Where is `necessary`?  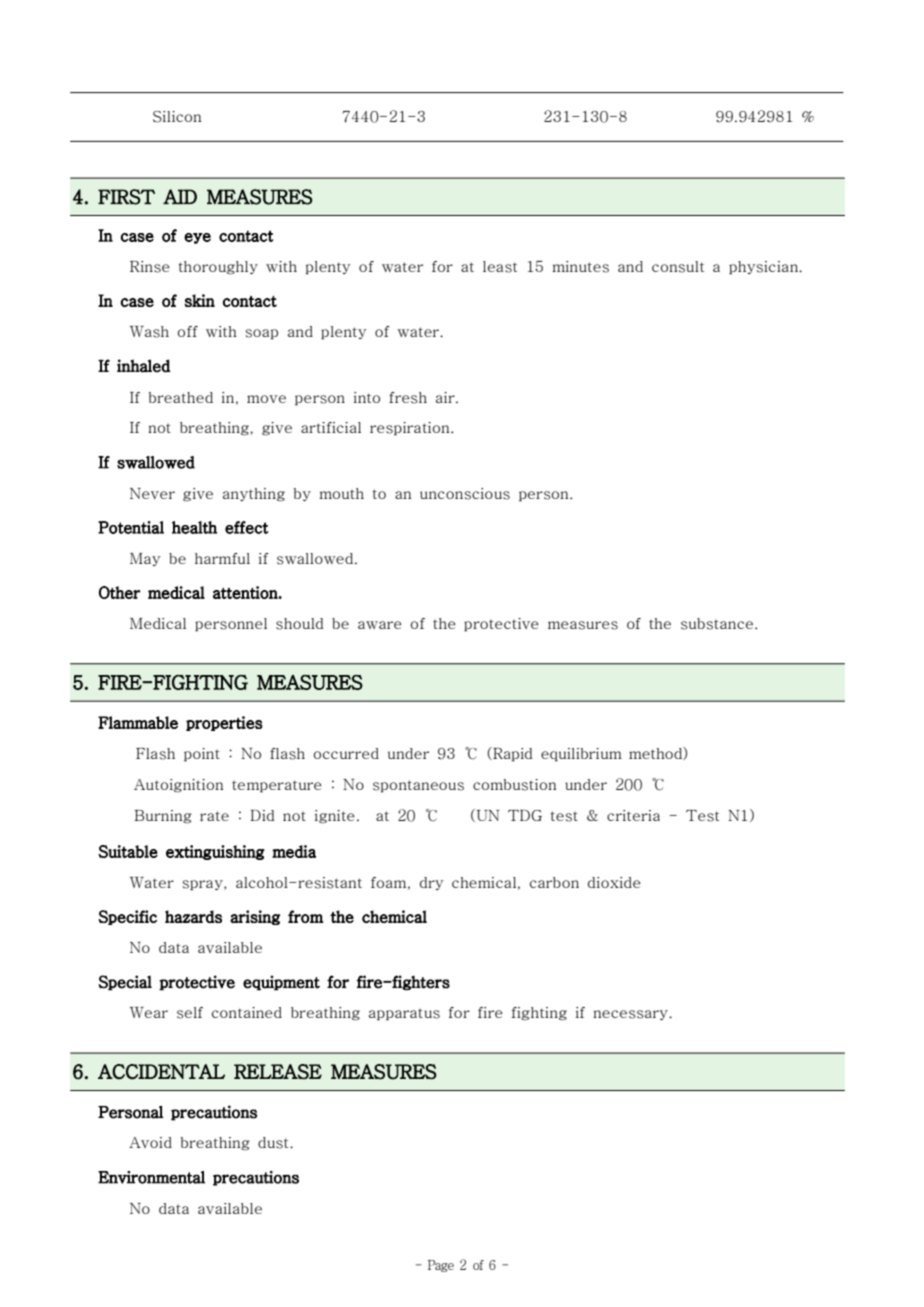 necessary is located at coordinates (632, 1015).
